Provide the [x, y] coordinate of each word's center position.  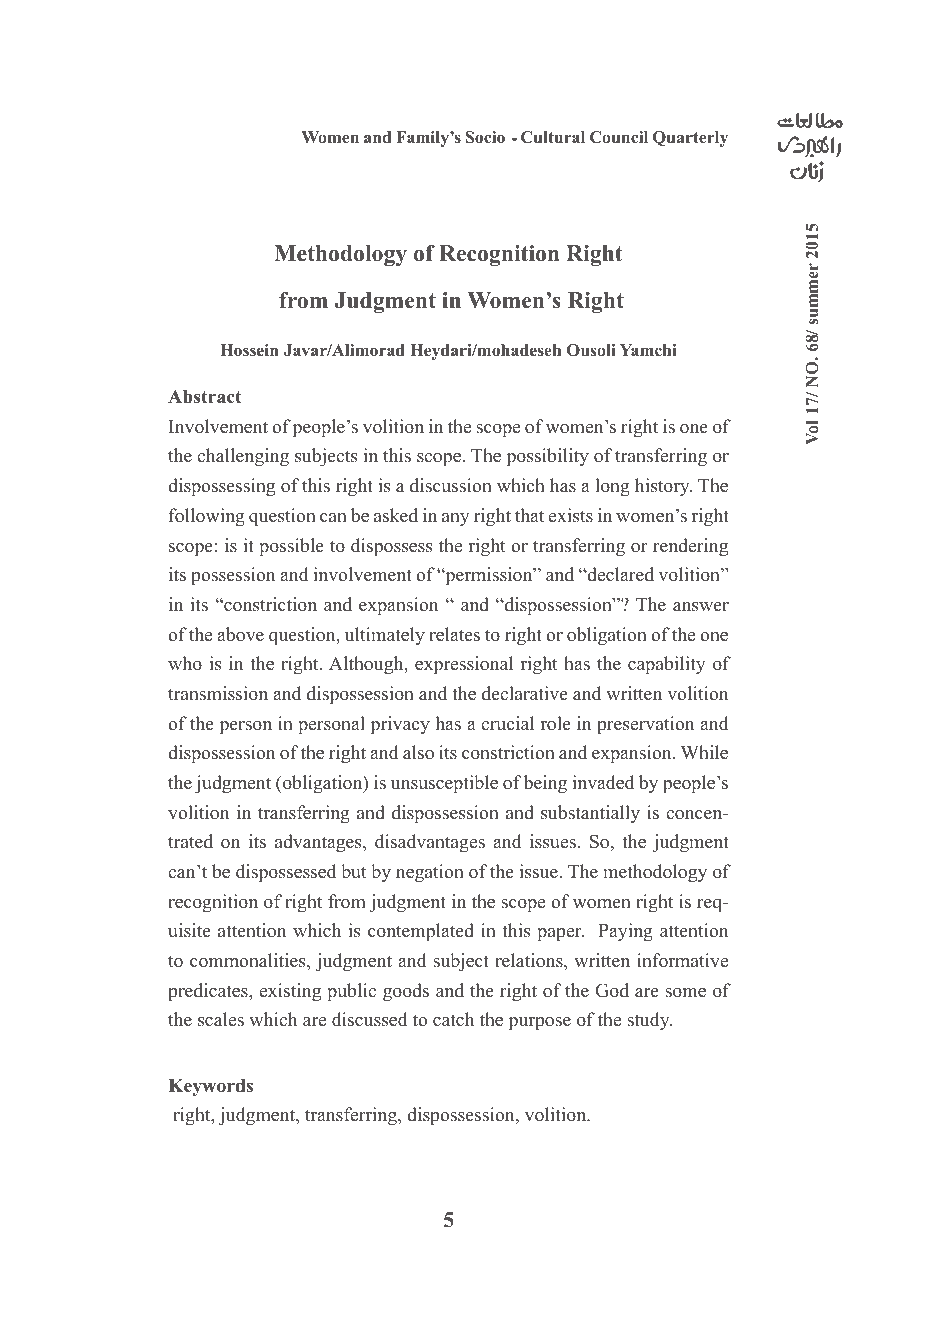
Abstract [205, 397]
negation [430, 873]
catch [453, 1019]
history [663, 487]
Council [619, 137]
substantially [590, 814]
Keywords [211, 1088]
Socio [485, 137]
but [354, 871]
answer [701, 607]
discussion [451, 485]
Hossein [249, 350]
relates [454, 634]
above [240, 634]
